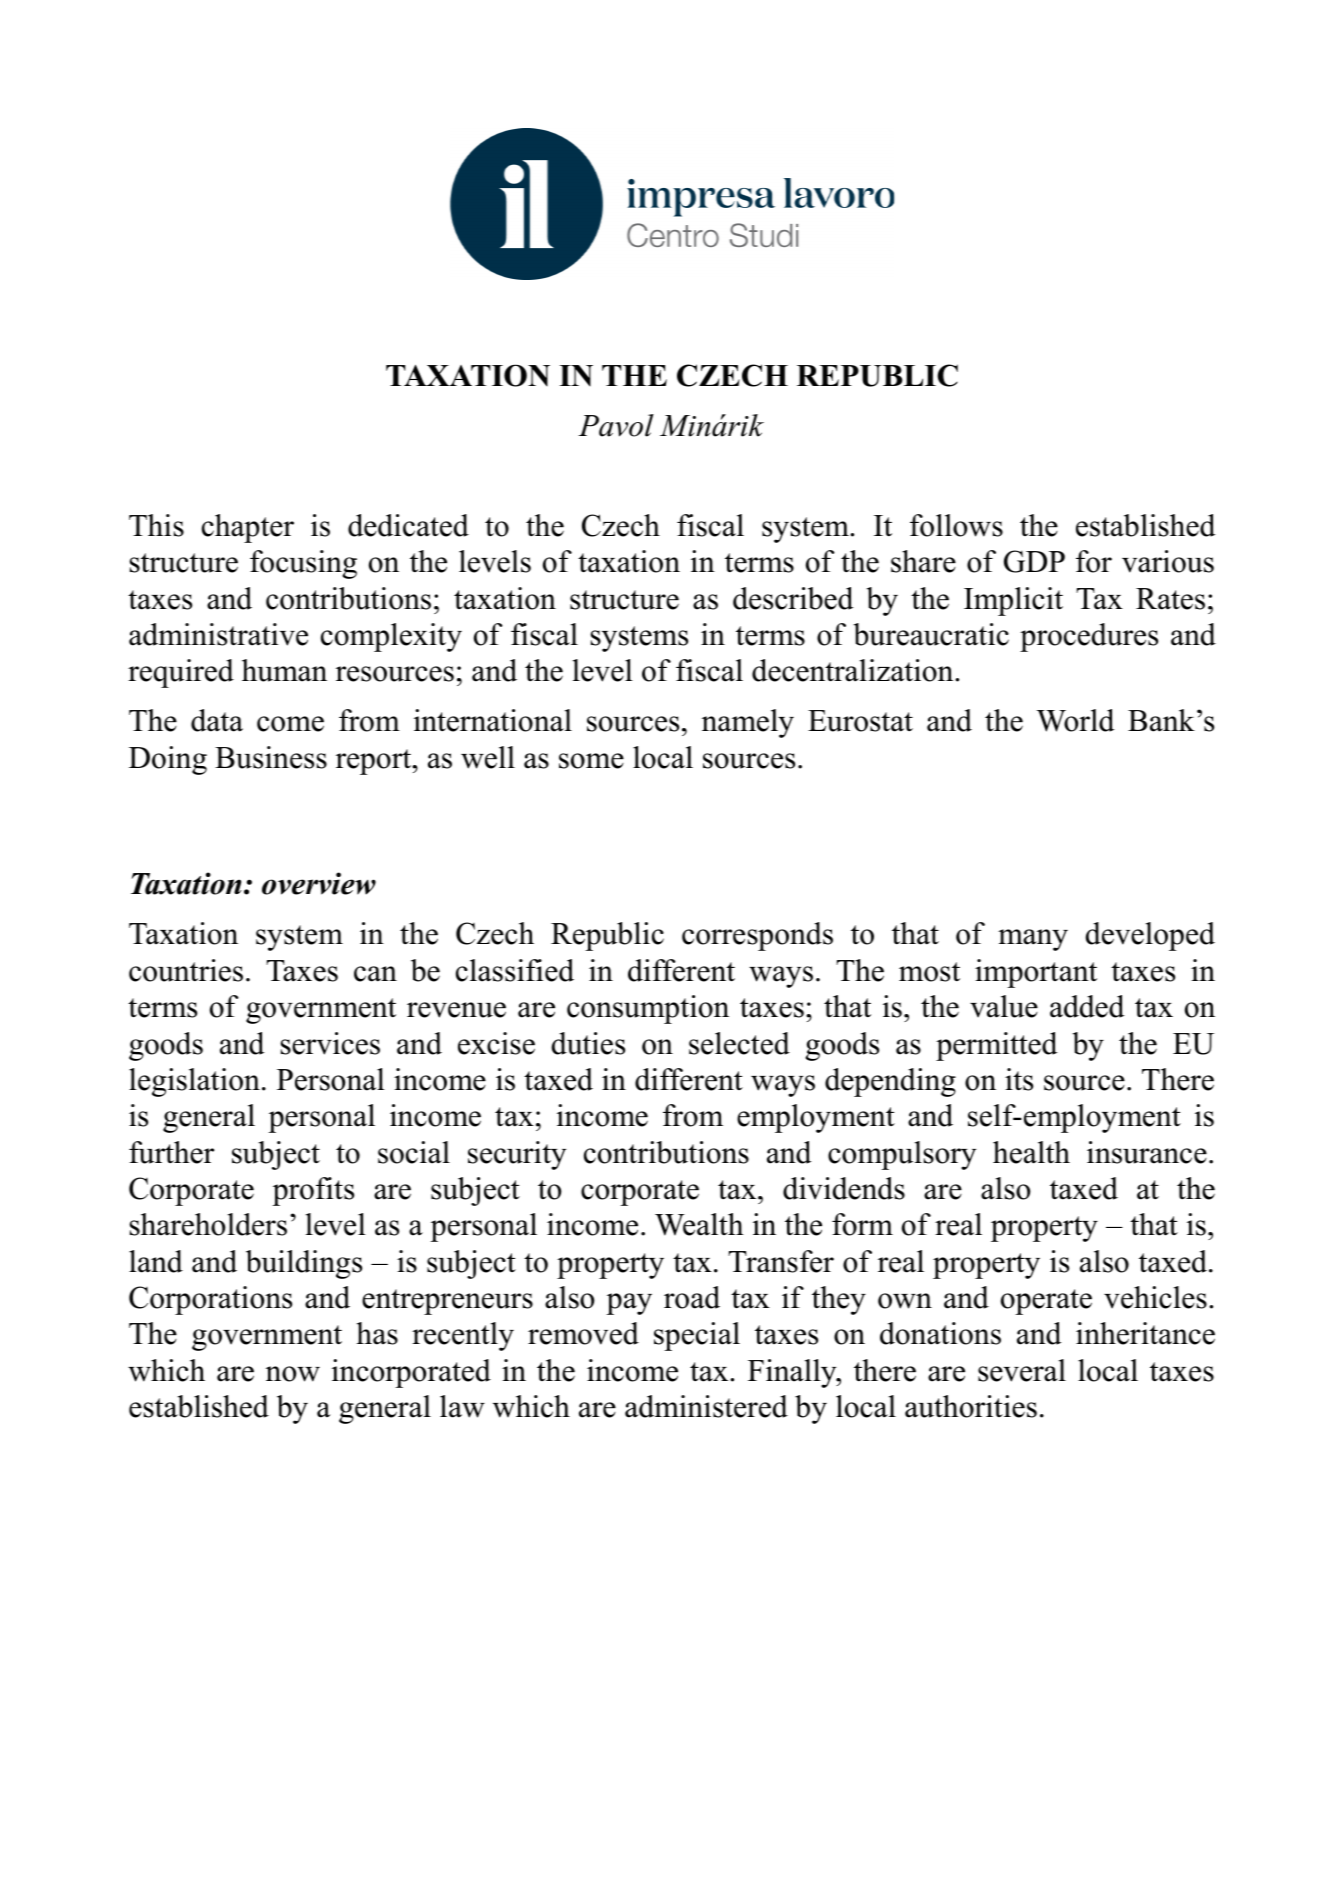 The width and height of the page is (1344, 1902). What do you see at coordinates (313, 1191) in the page?
I see `profits` at bounding box center [313, 1191].
